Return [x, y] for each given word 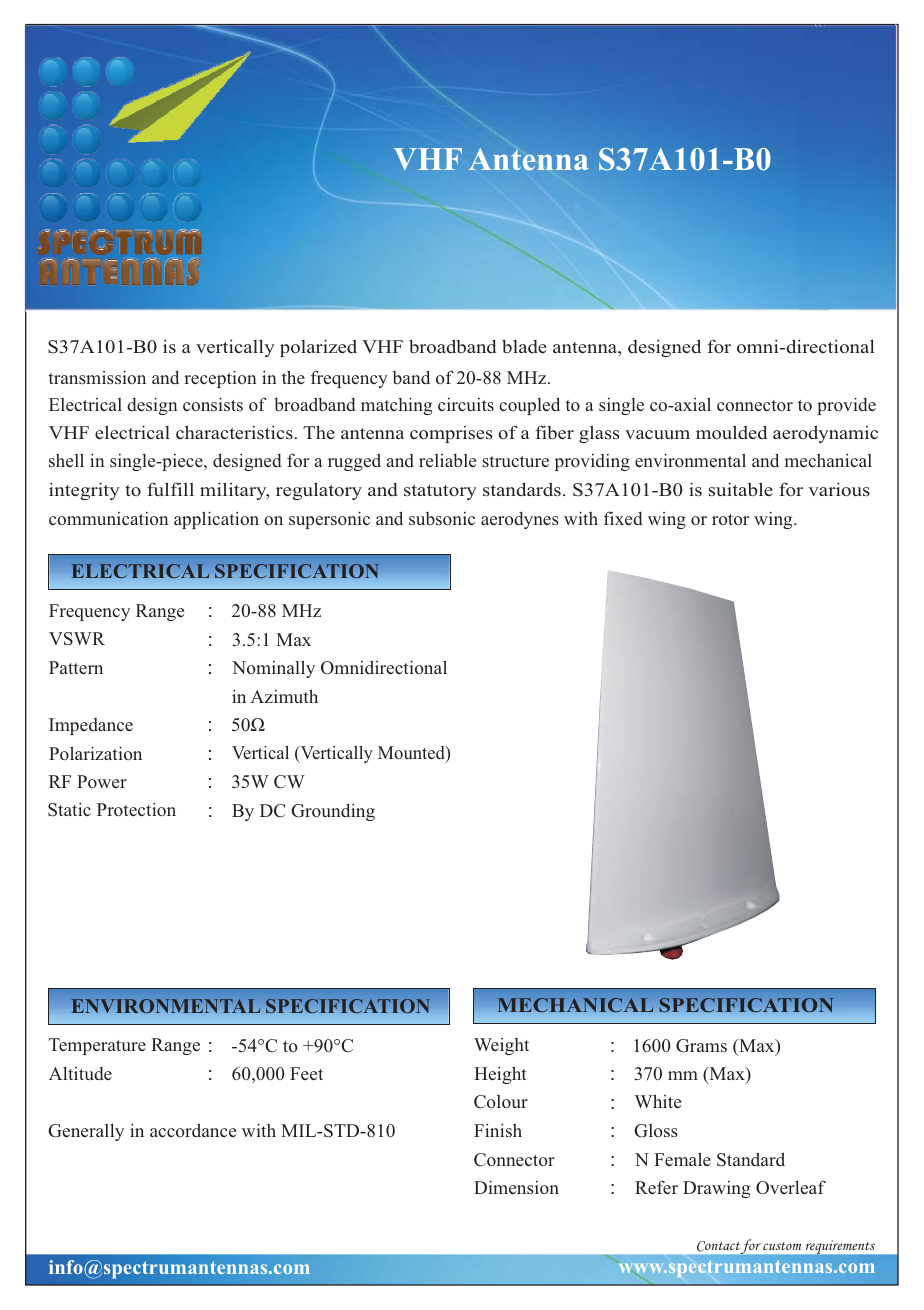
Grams [701, 1046]
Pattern [76, 667]
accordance [193, 1130]
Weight [501, 1046]
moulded [731, 432]
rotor [730, 519]
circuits [466, 405]
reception [220, 379]
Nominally [273, 669]
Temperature [97, 1046]
